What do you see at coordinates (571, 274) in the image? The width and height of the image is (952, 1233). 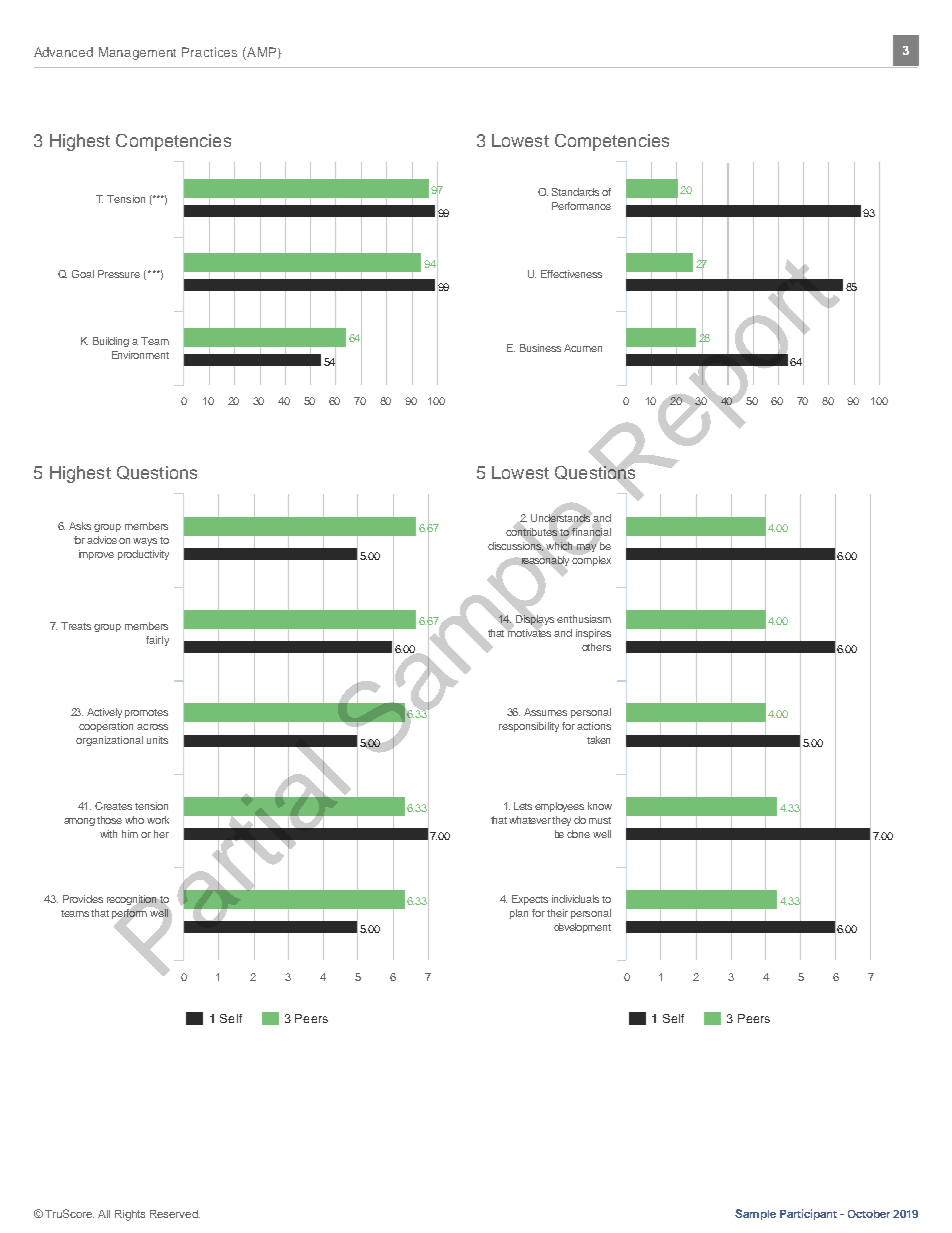 I see `Effectiveness` at bounding box center [571, 274].
